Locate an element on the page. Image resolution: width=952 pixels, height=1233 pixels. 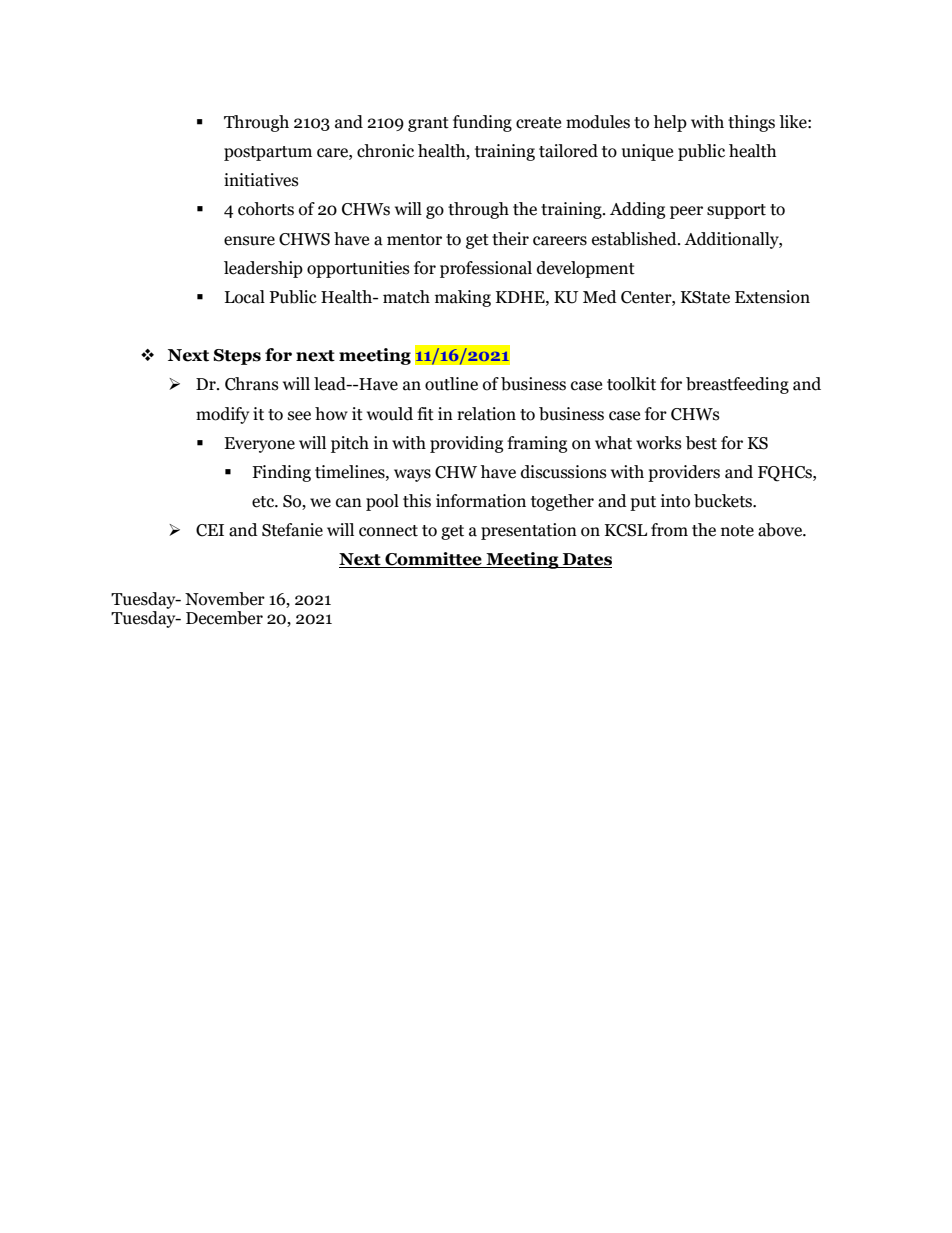
presentation is located at coordinates (529, 531).
